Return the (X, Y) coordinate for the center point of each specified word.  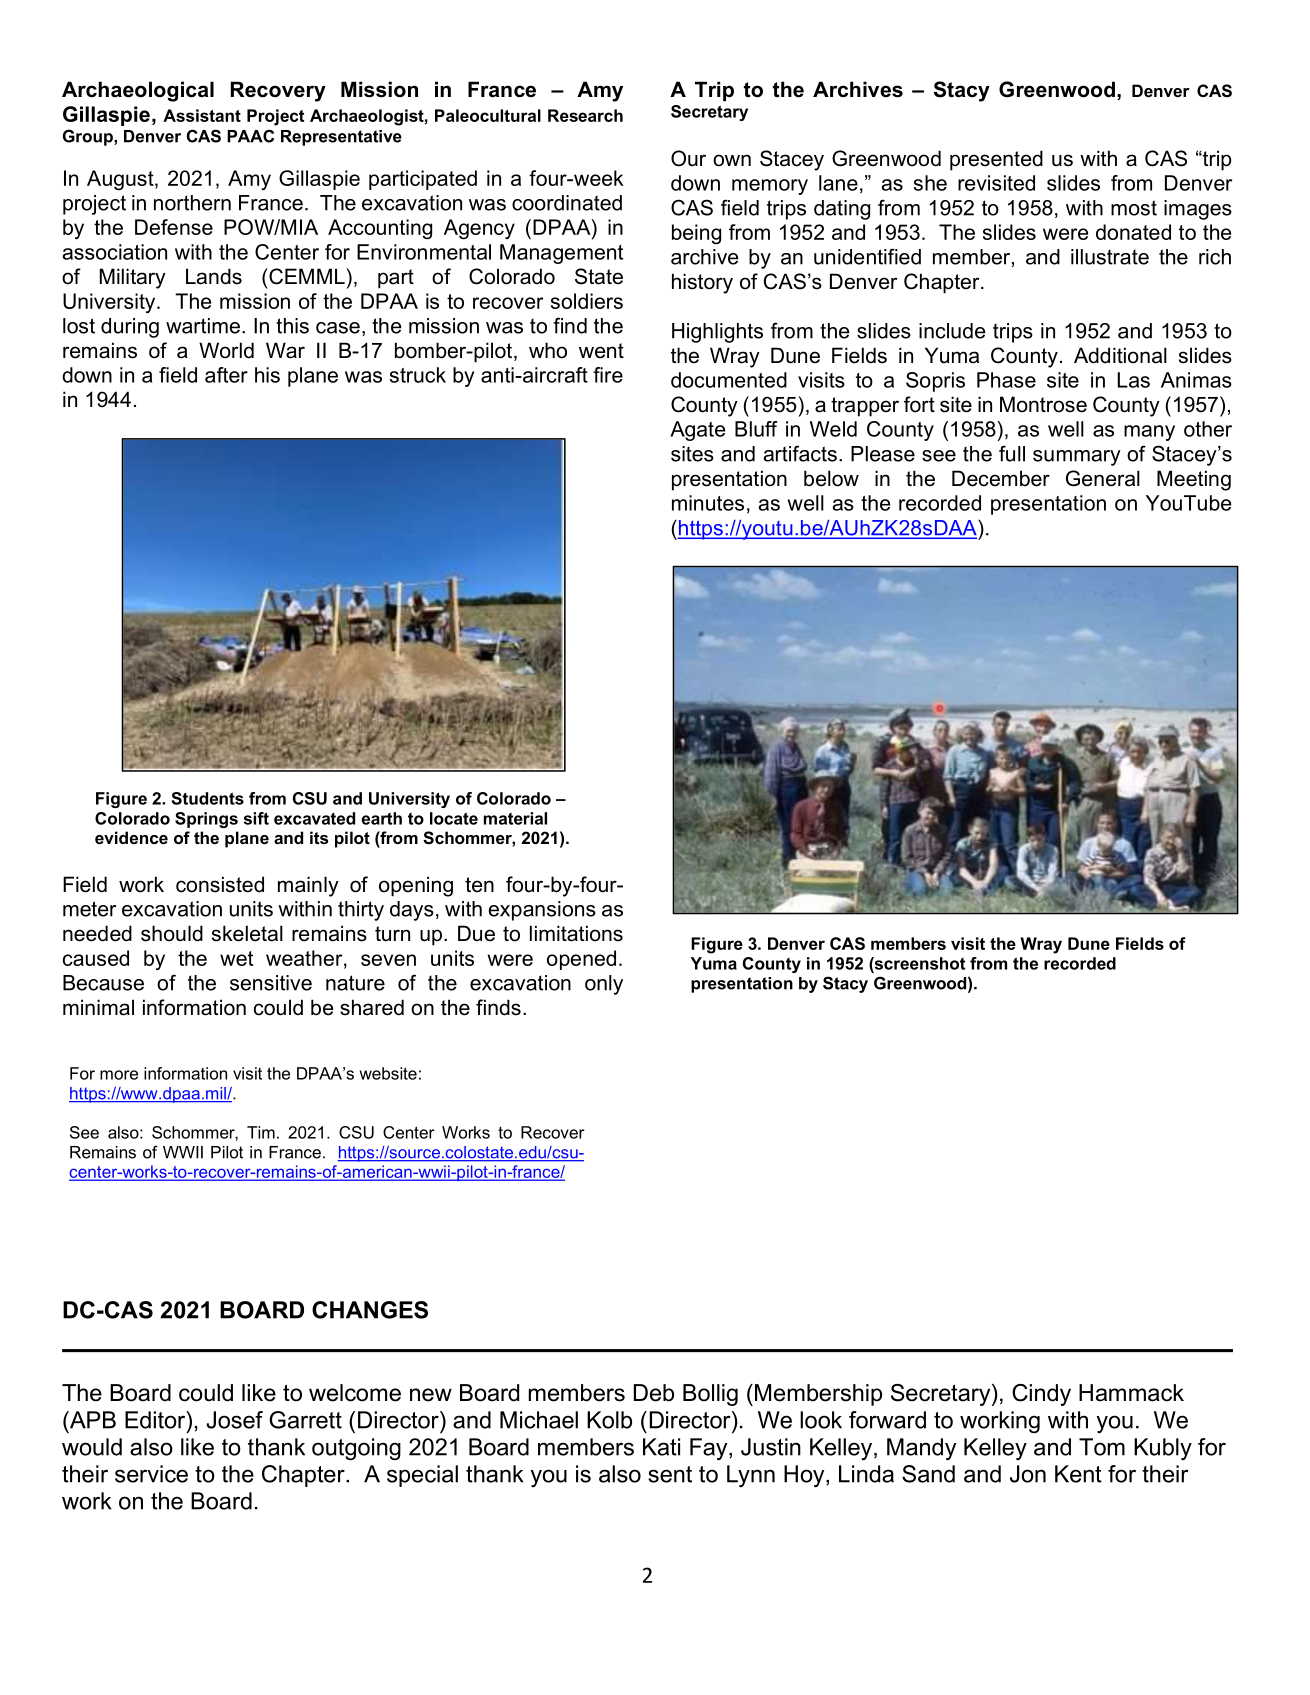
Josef (234, 1420)
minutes (708, 503)
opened (581, 960)
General (1103, 478)
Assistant (202, 115)
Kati (661, 1447)
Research (585, 115)
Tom (1102, 1447)
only (604, 985)
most (1134, 208)
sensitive (271, 983)
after (226, 375)
